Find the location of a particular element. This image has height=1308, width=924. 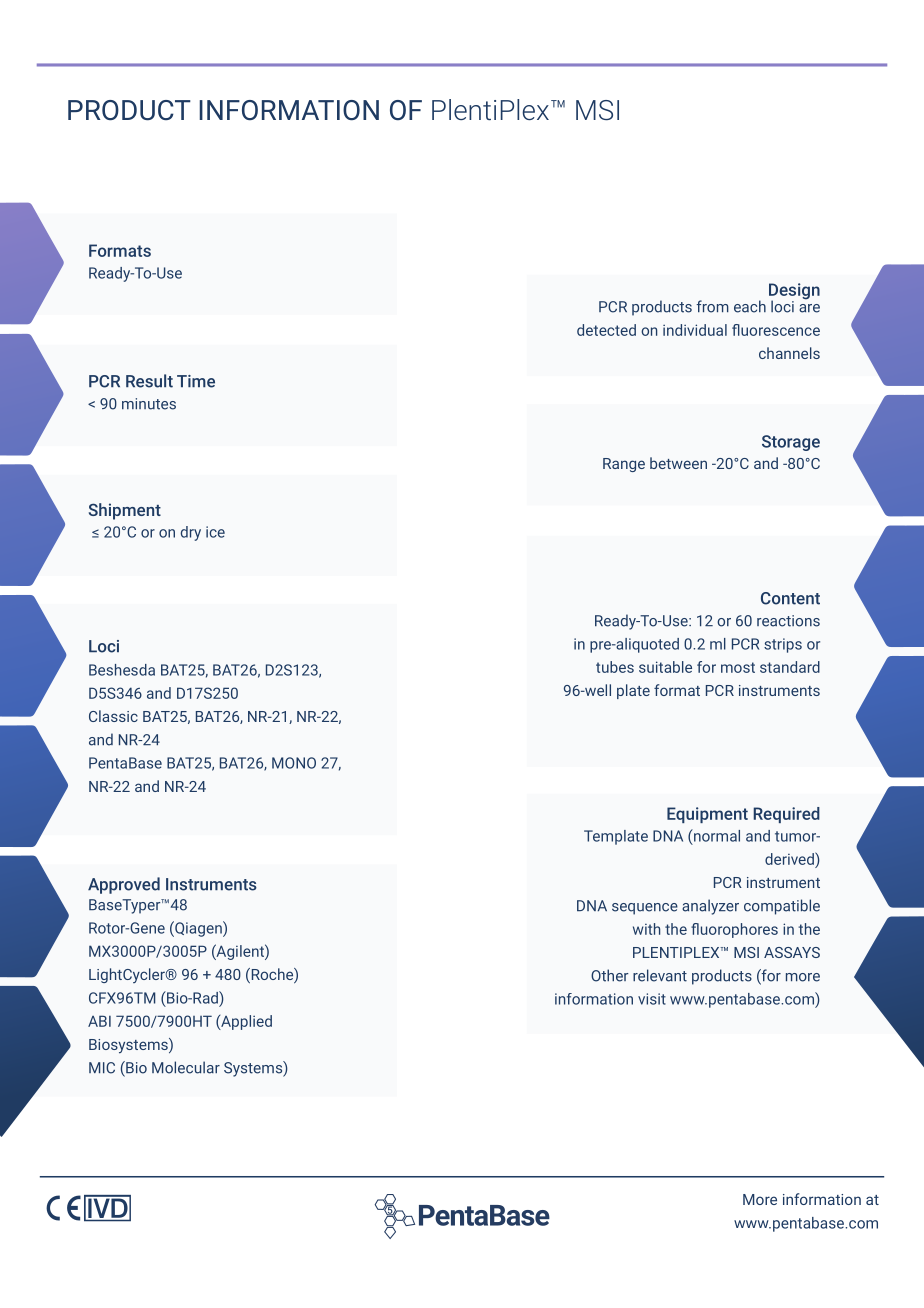

from is located at coordinates (712, 306).
